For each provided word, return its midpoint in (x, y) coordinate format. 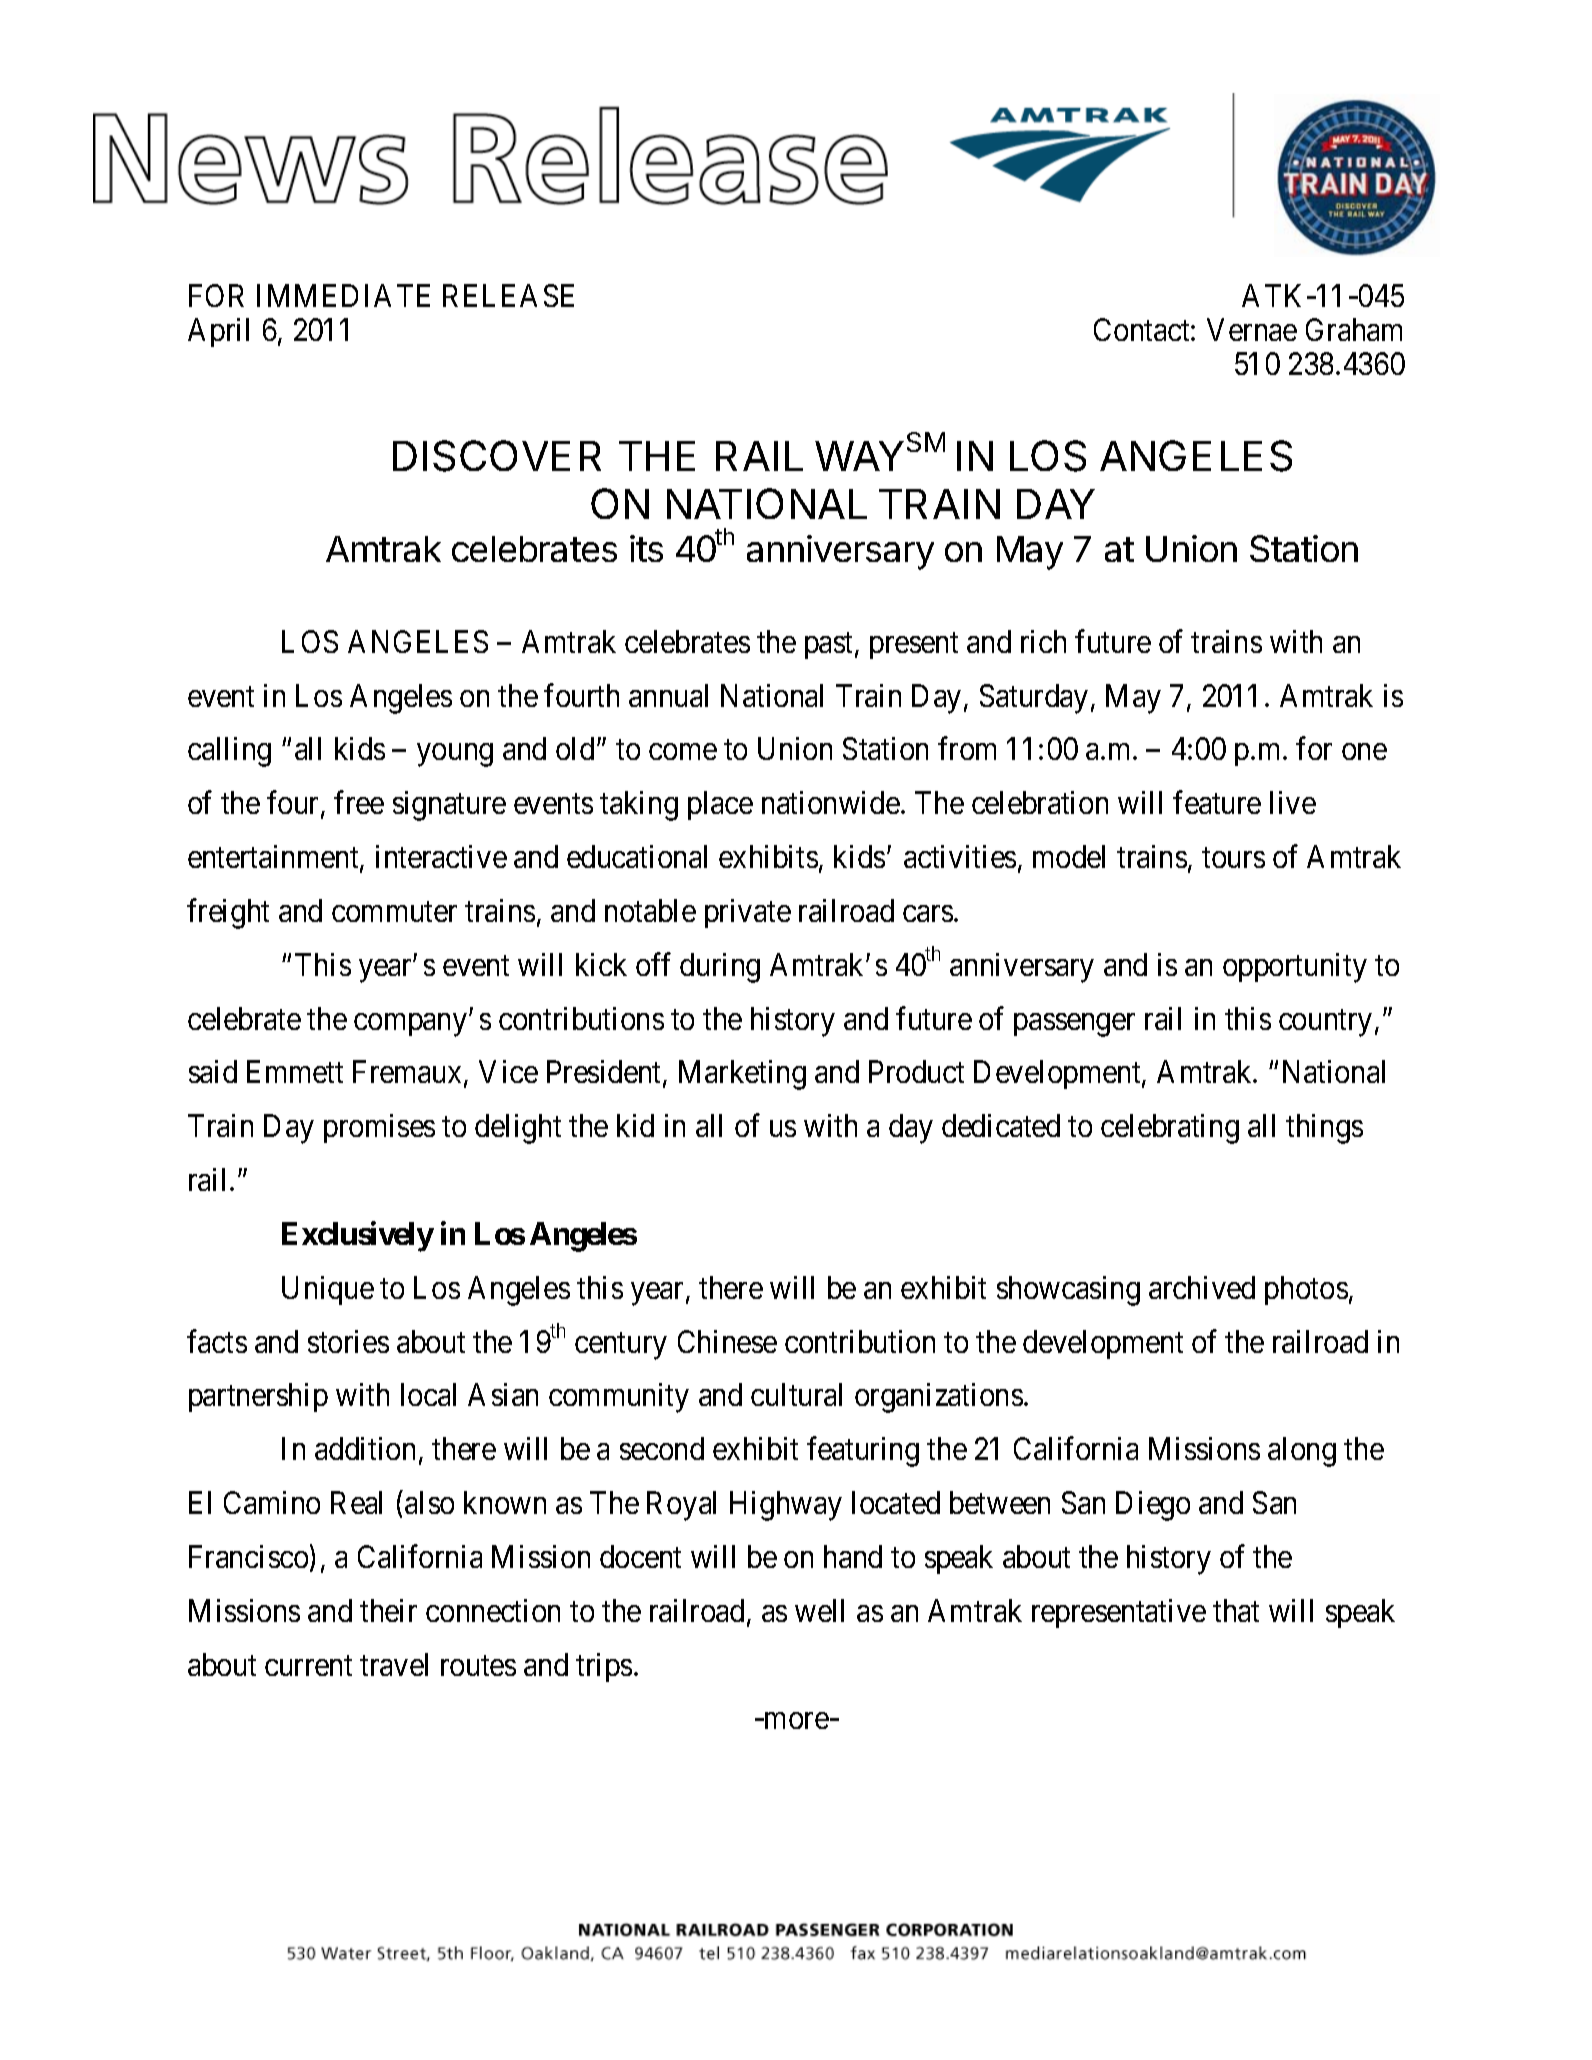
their (388, 1610)
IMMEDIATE (343, 295)
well (819, 1610)
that (1236, 1610)
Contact (1143, 329)
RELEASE (508, 295)
